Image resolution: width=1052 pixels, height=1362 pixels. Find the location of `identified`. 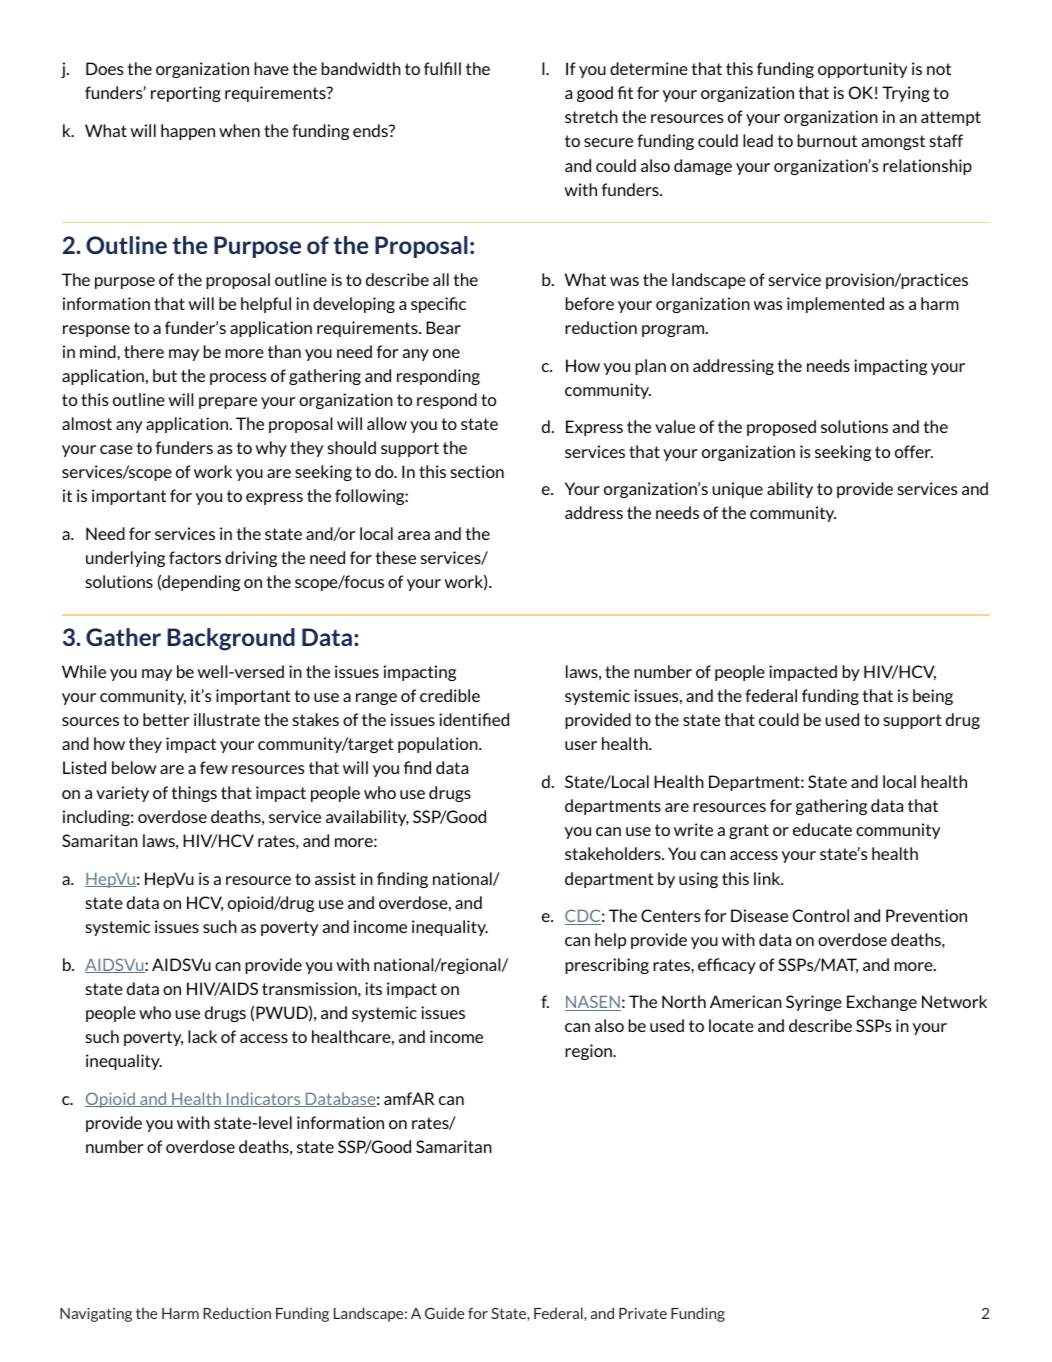

identified is located at coordinates (474, 719).
